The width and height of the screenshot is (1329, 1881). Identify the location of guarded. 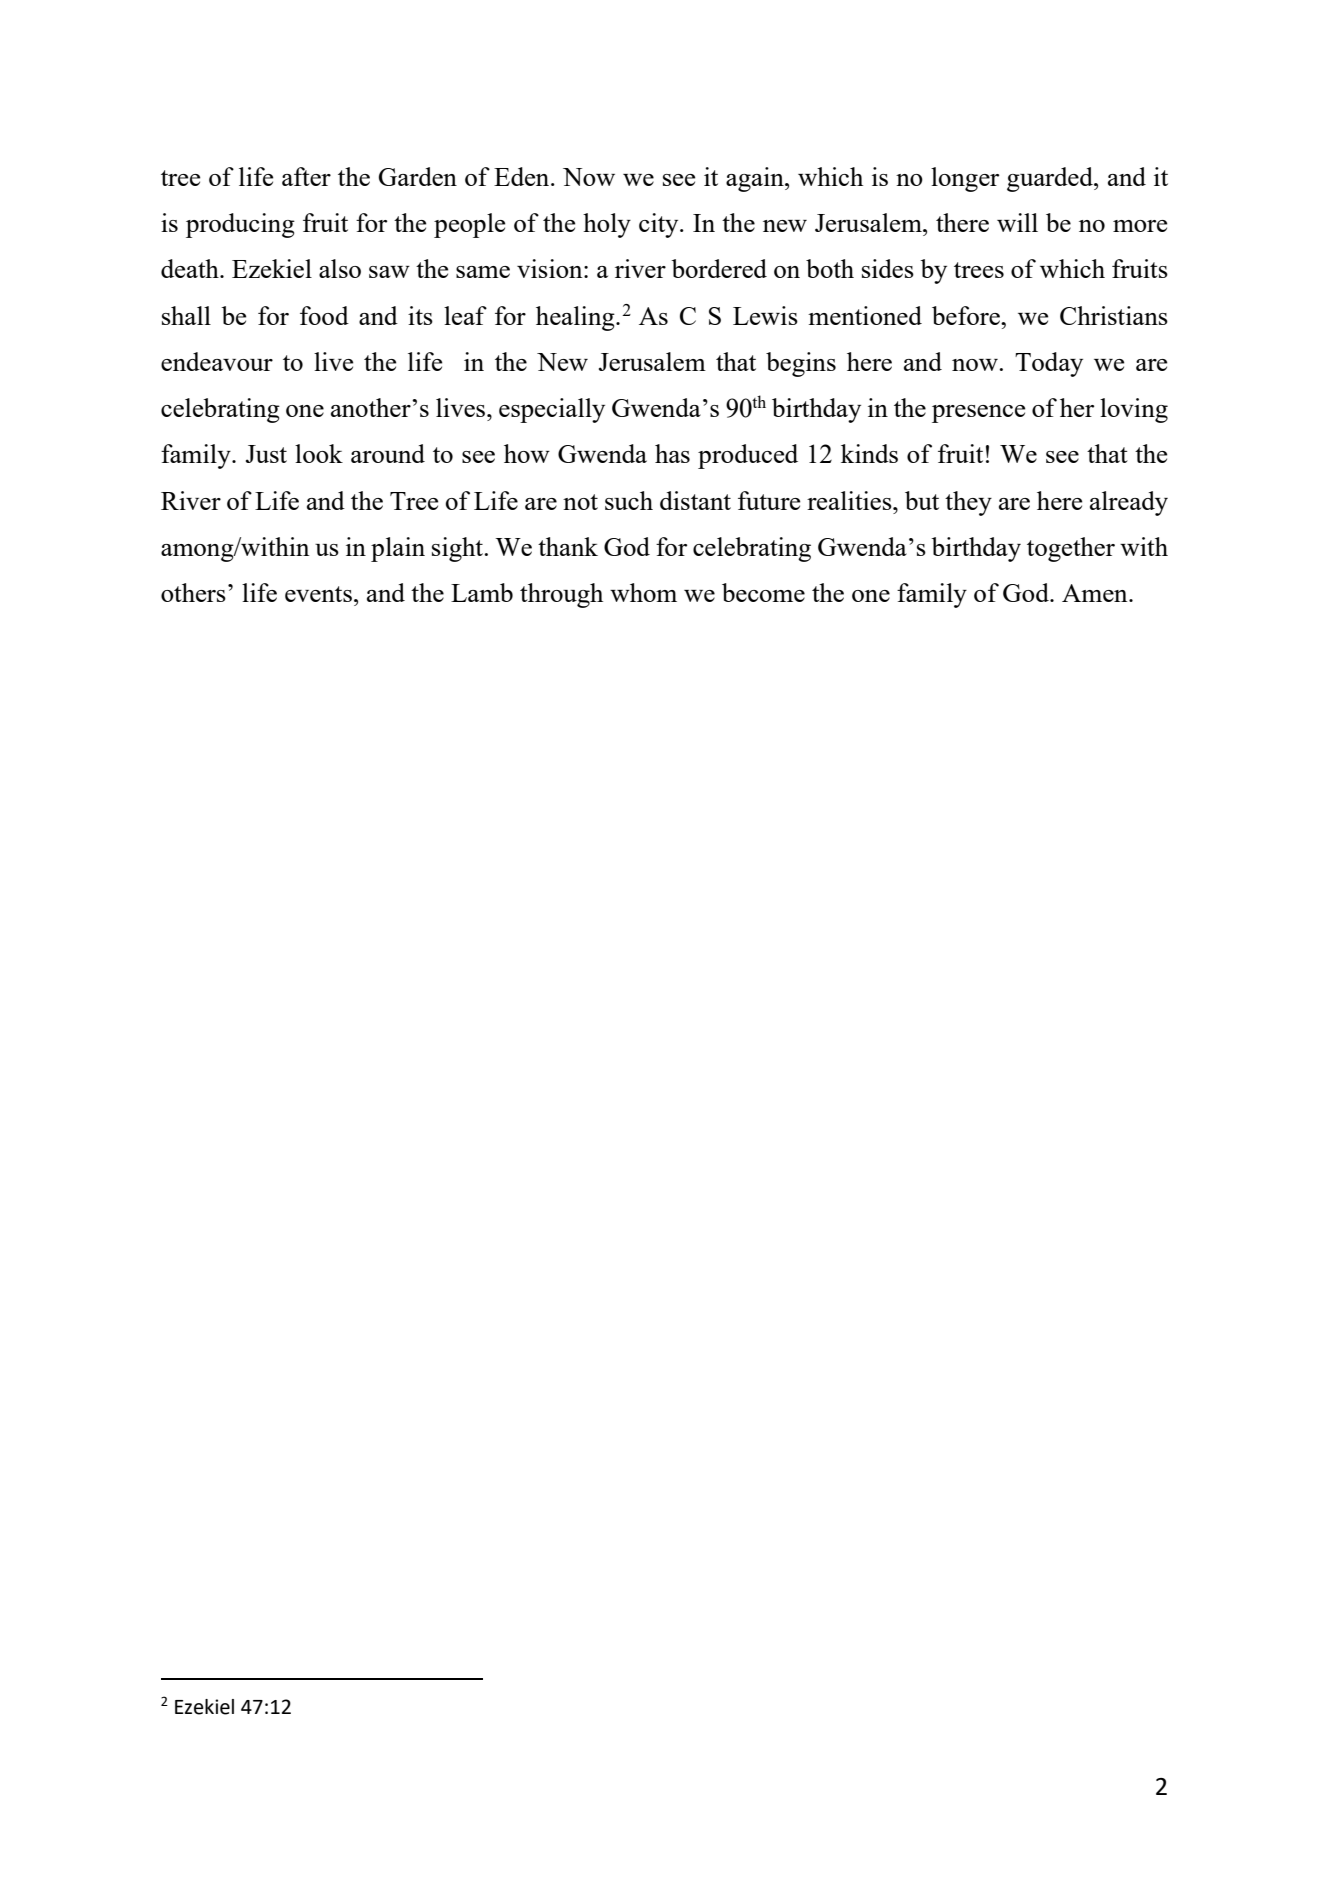
(1051, 179).
